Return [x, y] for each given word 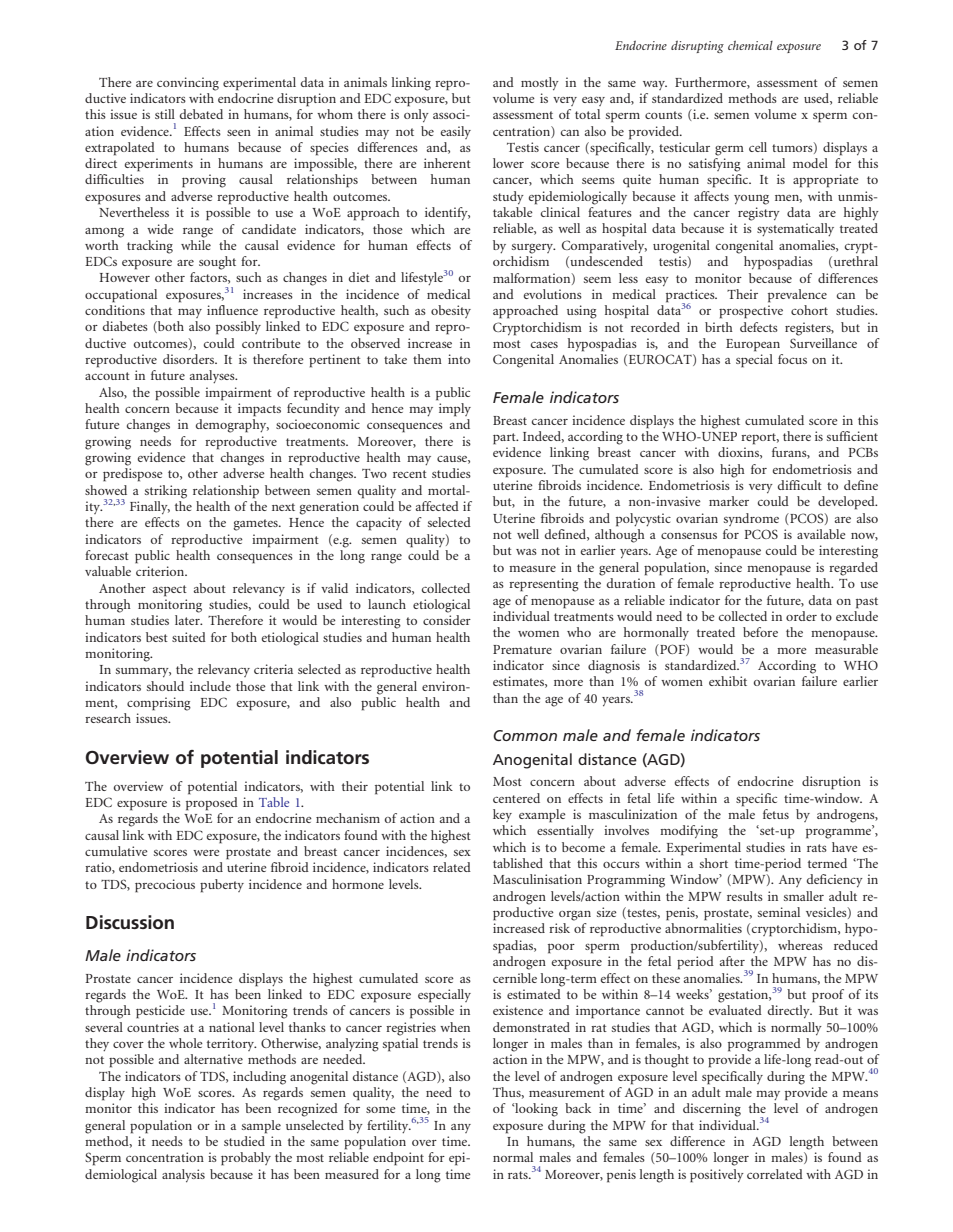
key [502, 815]
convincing [188, 84]
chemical [750, 45]
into [459, 359]
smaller [804, 896]
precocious [165, 886]
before [760, 632]
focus [792, 359]
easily [456, 132]
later [188, 620]
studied [244, 1141]
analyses [213, 376]
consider [447, 620]
